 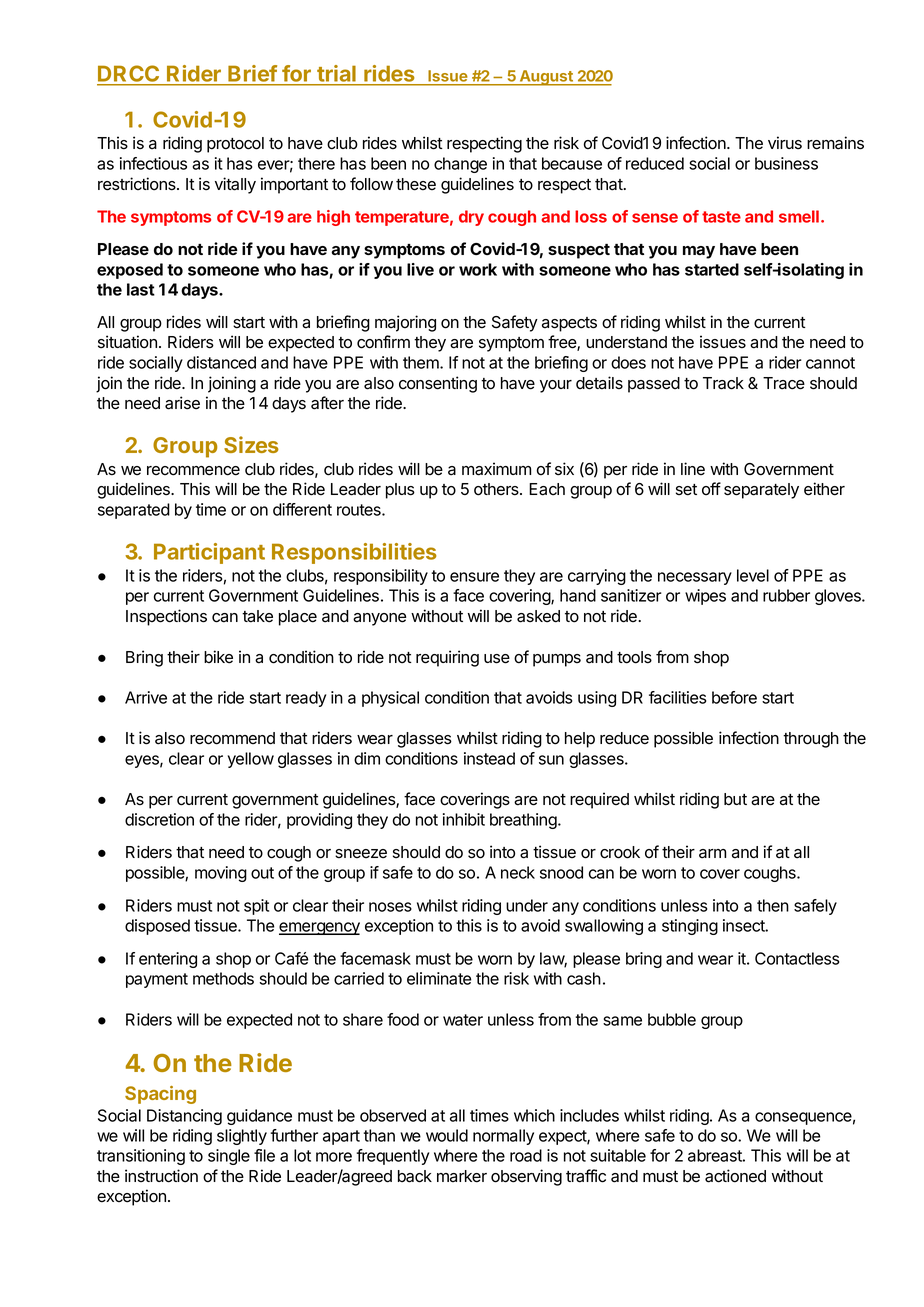 What do you see at coordinates (496, 469) in the image?
I see `maximum` at bounding box center [496, 469].
